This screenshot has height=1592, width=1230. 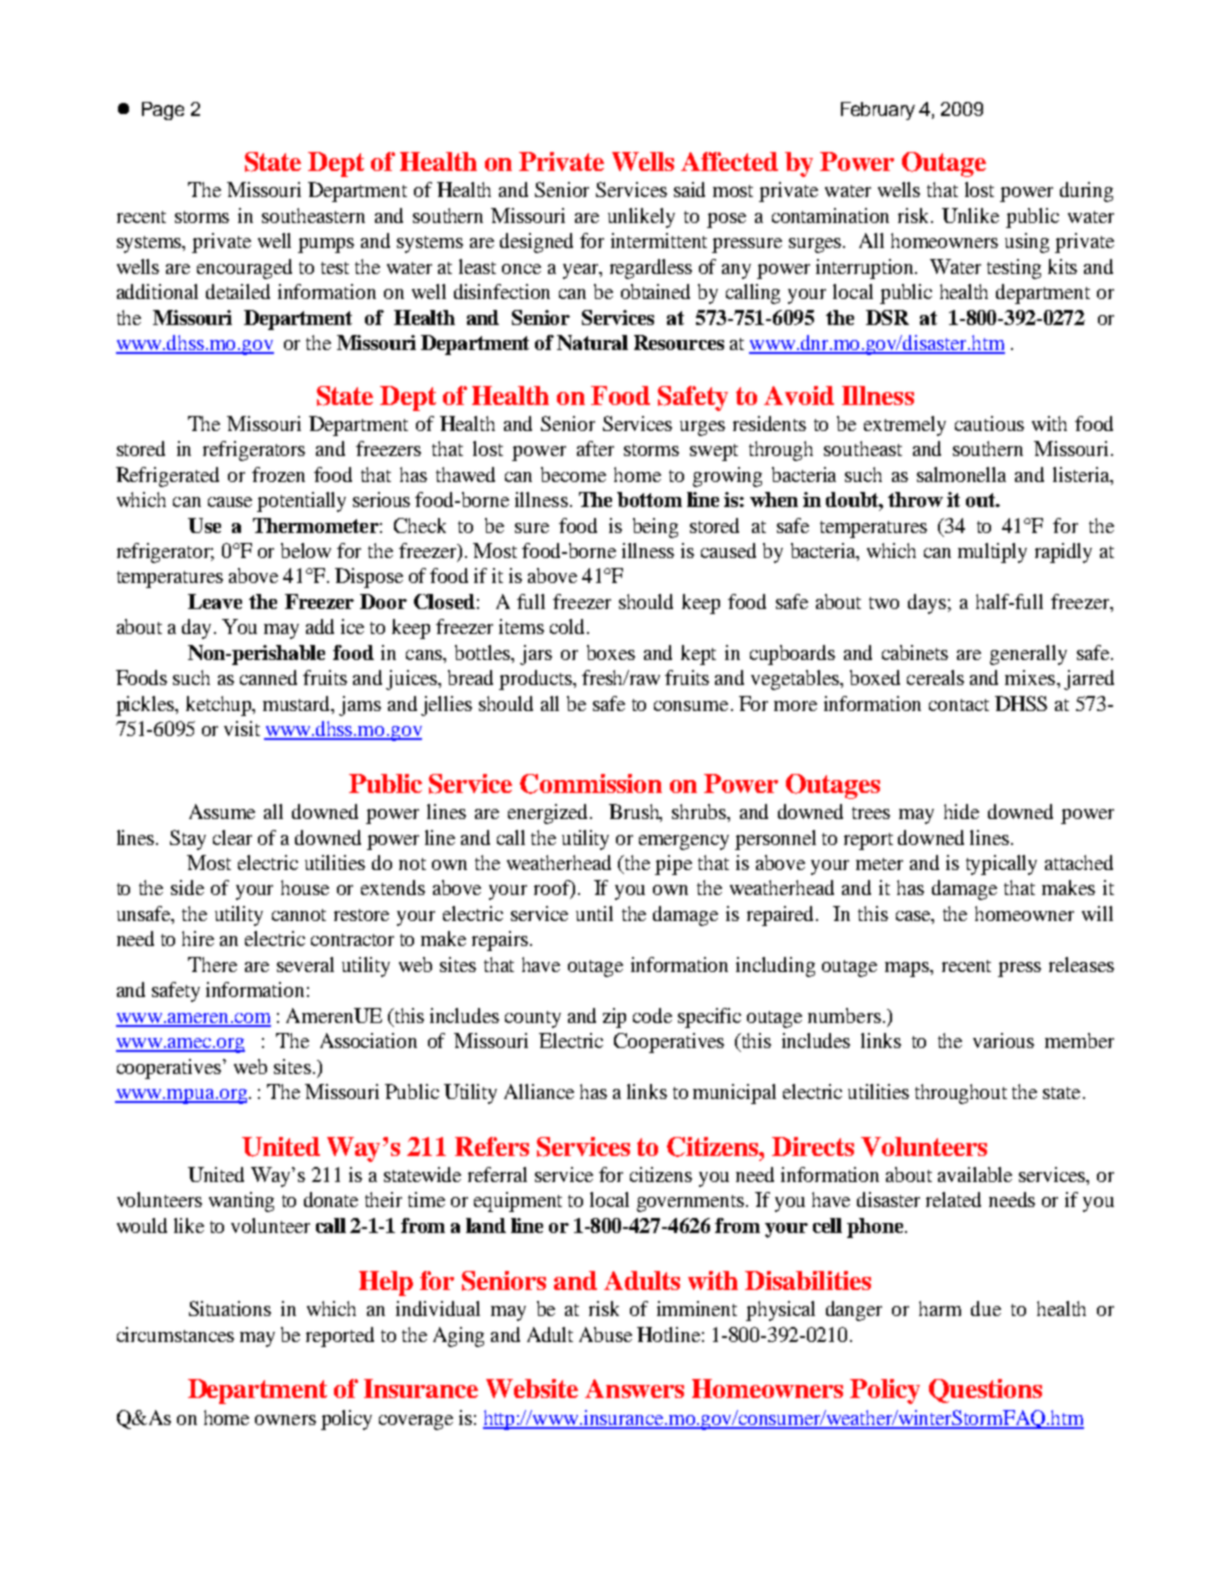 What do you see at coordinates (878, 111) in the screenshot?
I see `February` at bounding box center [878, 111].
